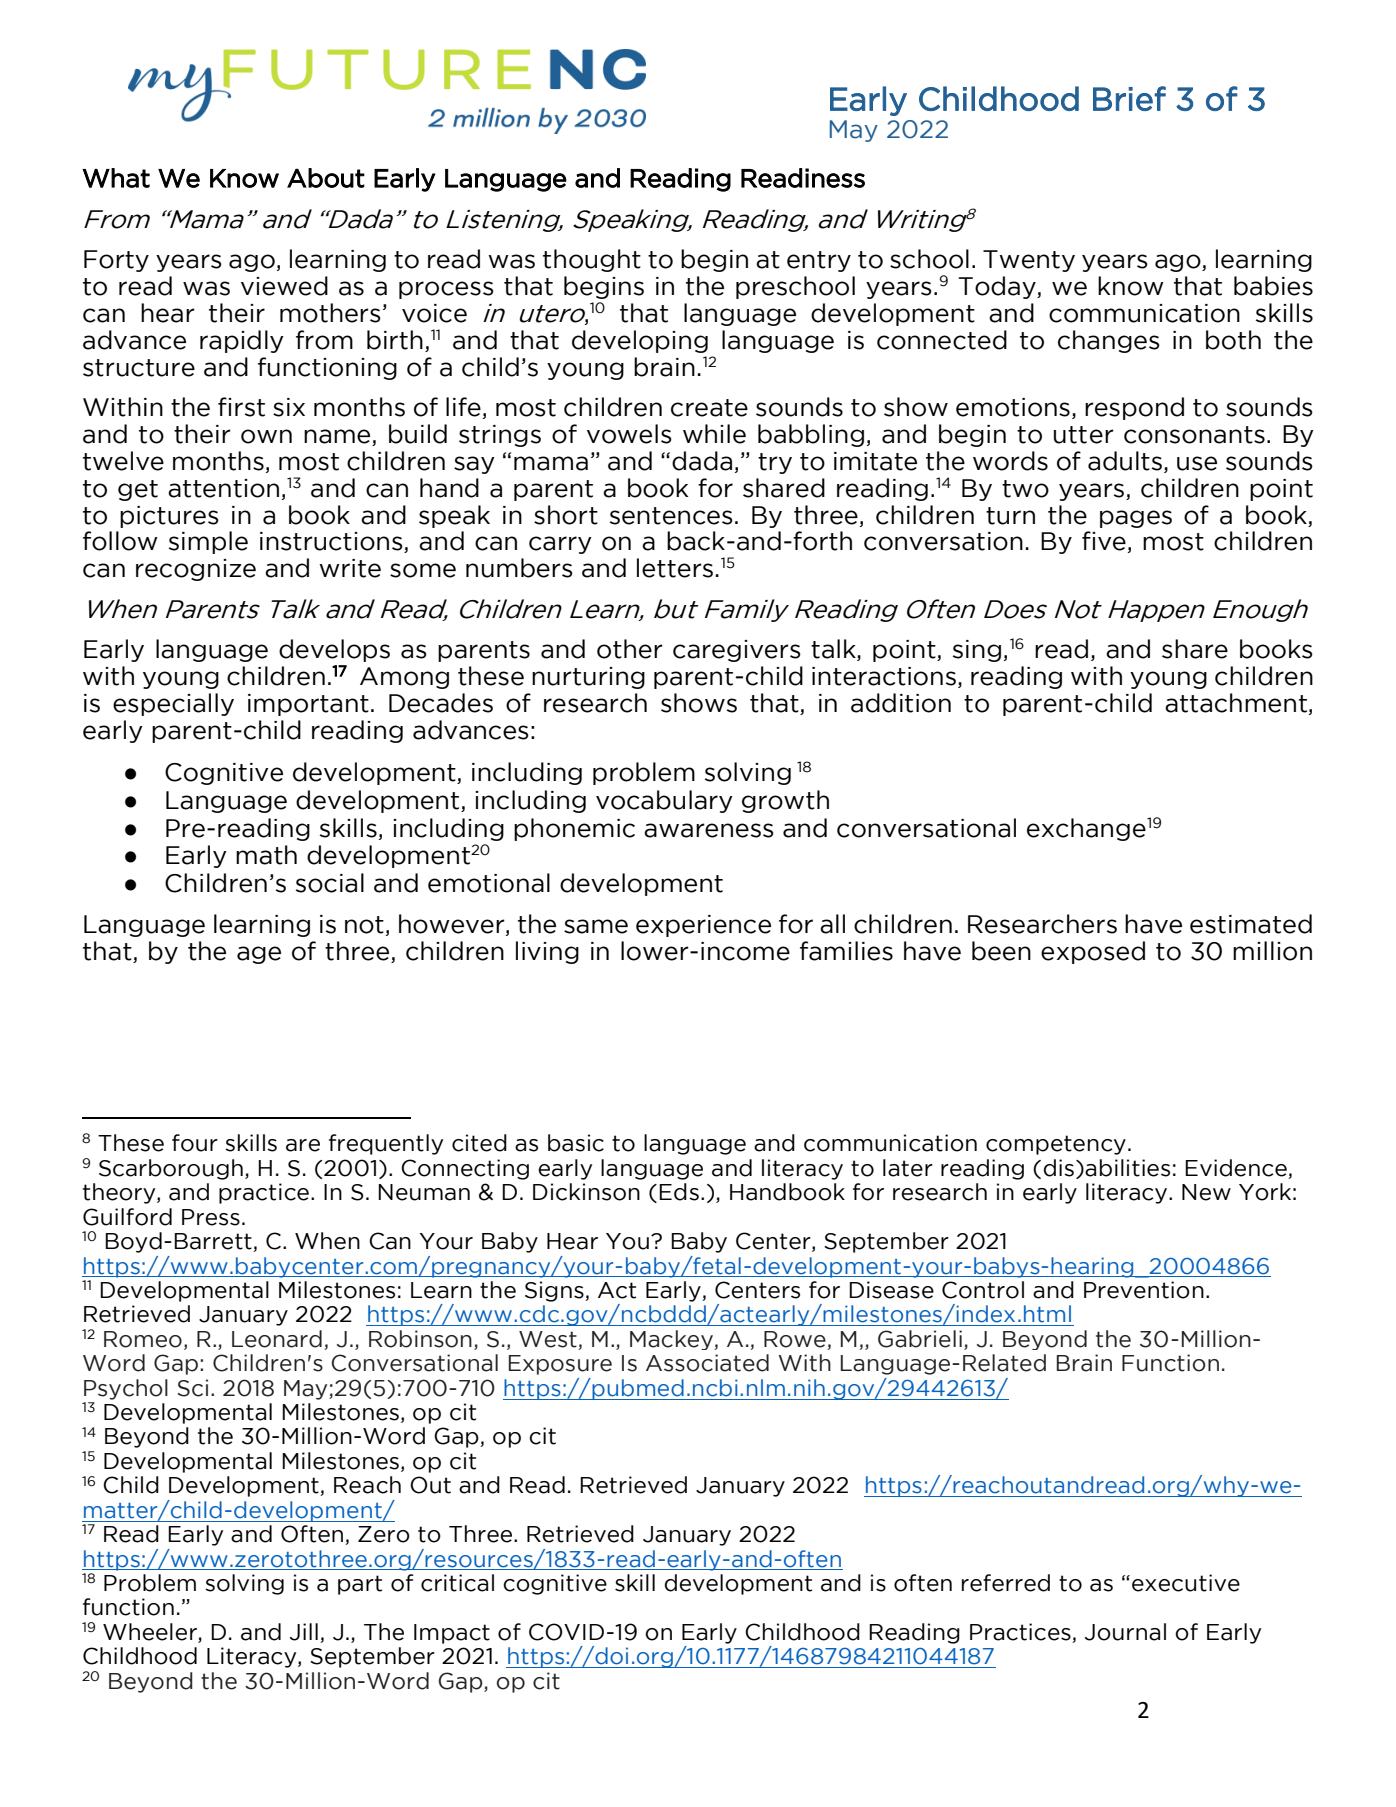  I want to click on awareness, so click(709, 830).
